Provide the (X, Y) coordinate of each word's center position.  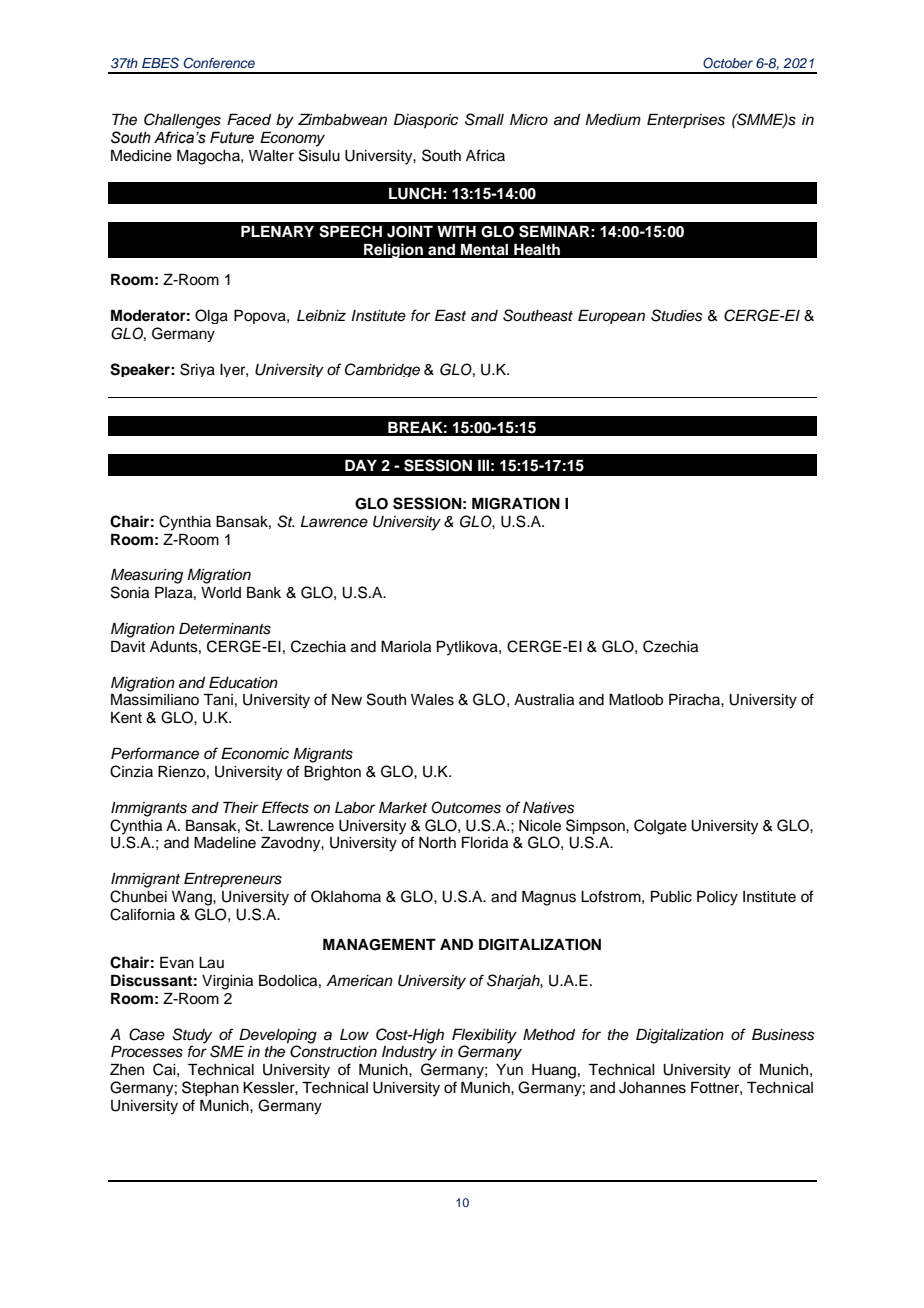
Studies (677, 315)
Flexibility (484, 1036)
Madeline (225, 843)
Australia (544, 700)
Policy (717, 898)
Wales (432, 700)
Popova (261, 317)
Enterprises (686, 121)
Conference (219, 62)
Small (484, 119)
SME (227, 1051)
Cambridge (382, 370)
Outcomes (466, 807)
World (221, 593)
